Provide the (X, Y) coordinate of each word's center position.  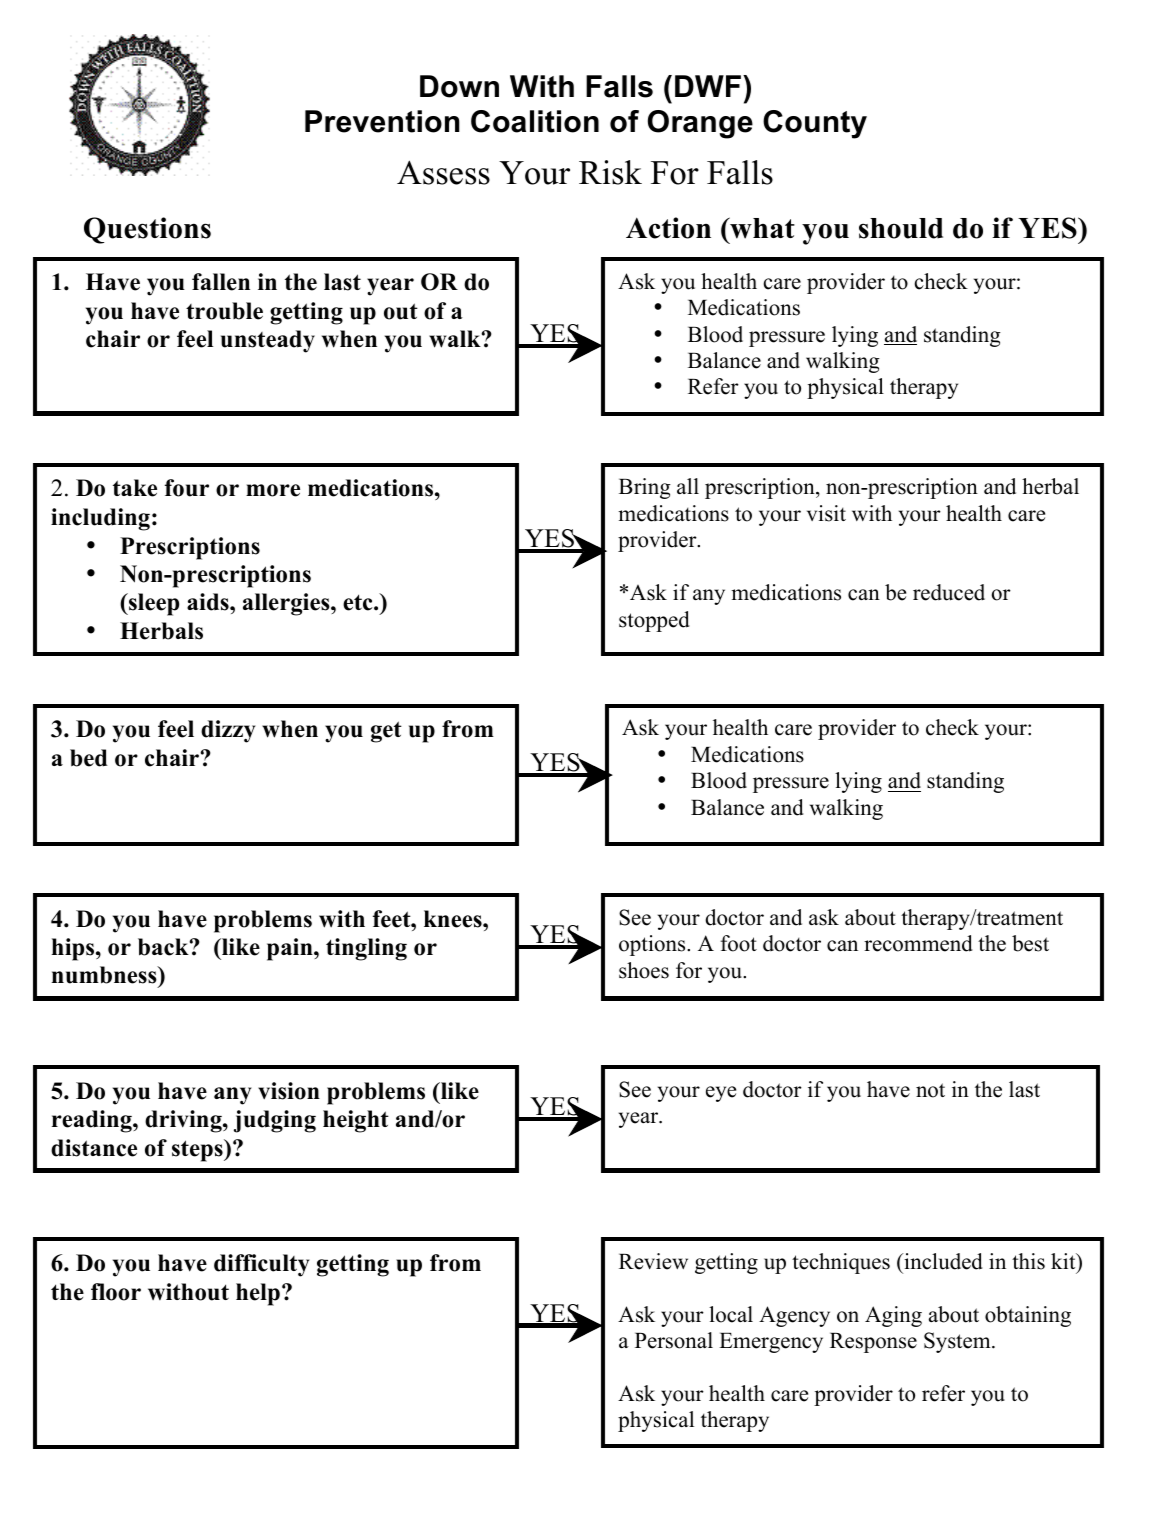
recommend (918, 943)
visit (826, 513)
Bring (645, 488)
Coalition (535, 121)
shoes (644, 970)
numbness (105, 976)
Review (653, 1261)
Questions (147, 230)
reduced (949, 592)
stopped (654, 621)
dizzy (228, 731)
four (187, 488)
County (815, 124)
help (258, 1294)
